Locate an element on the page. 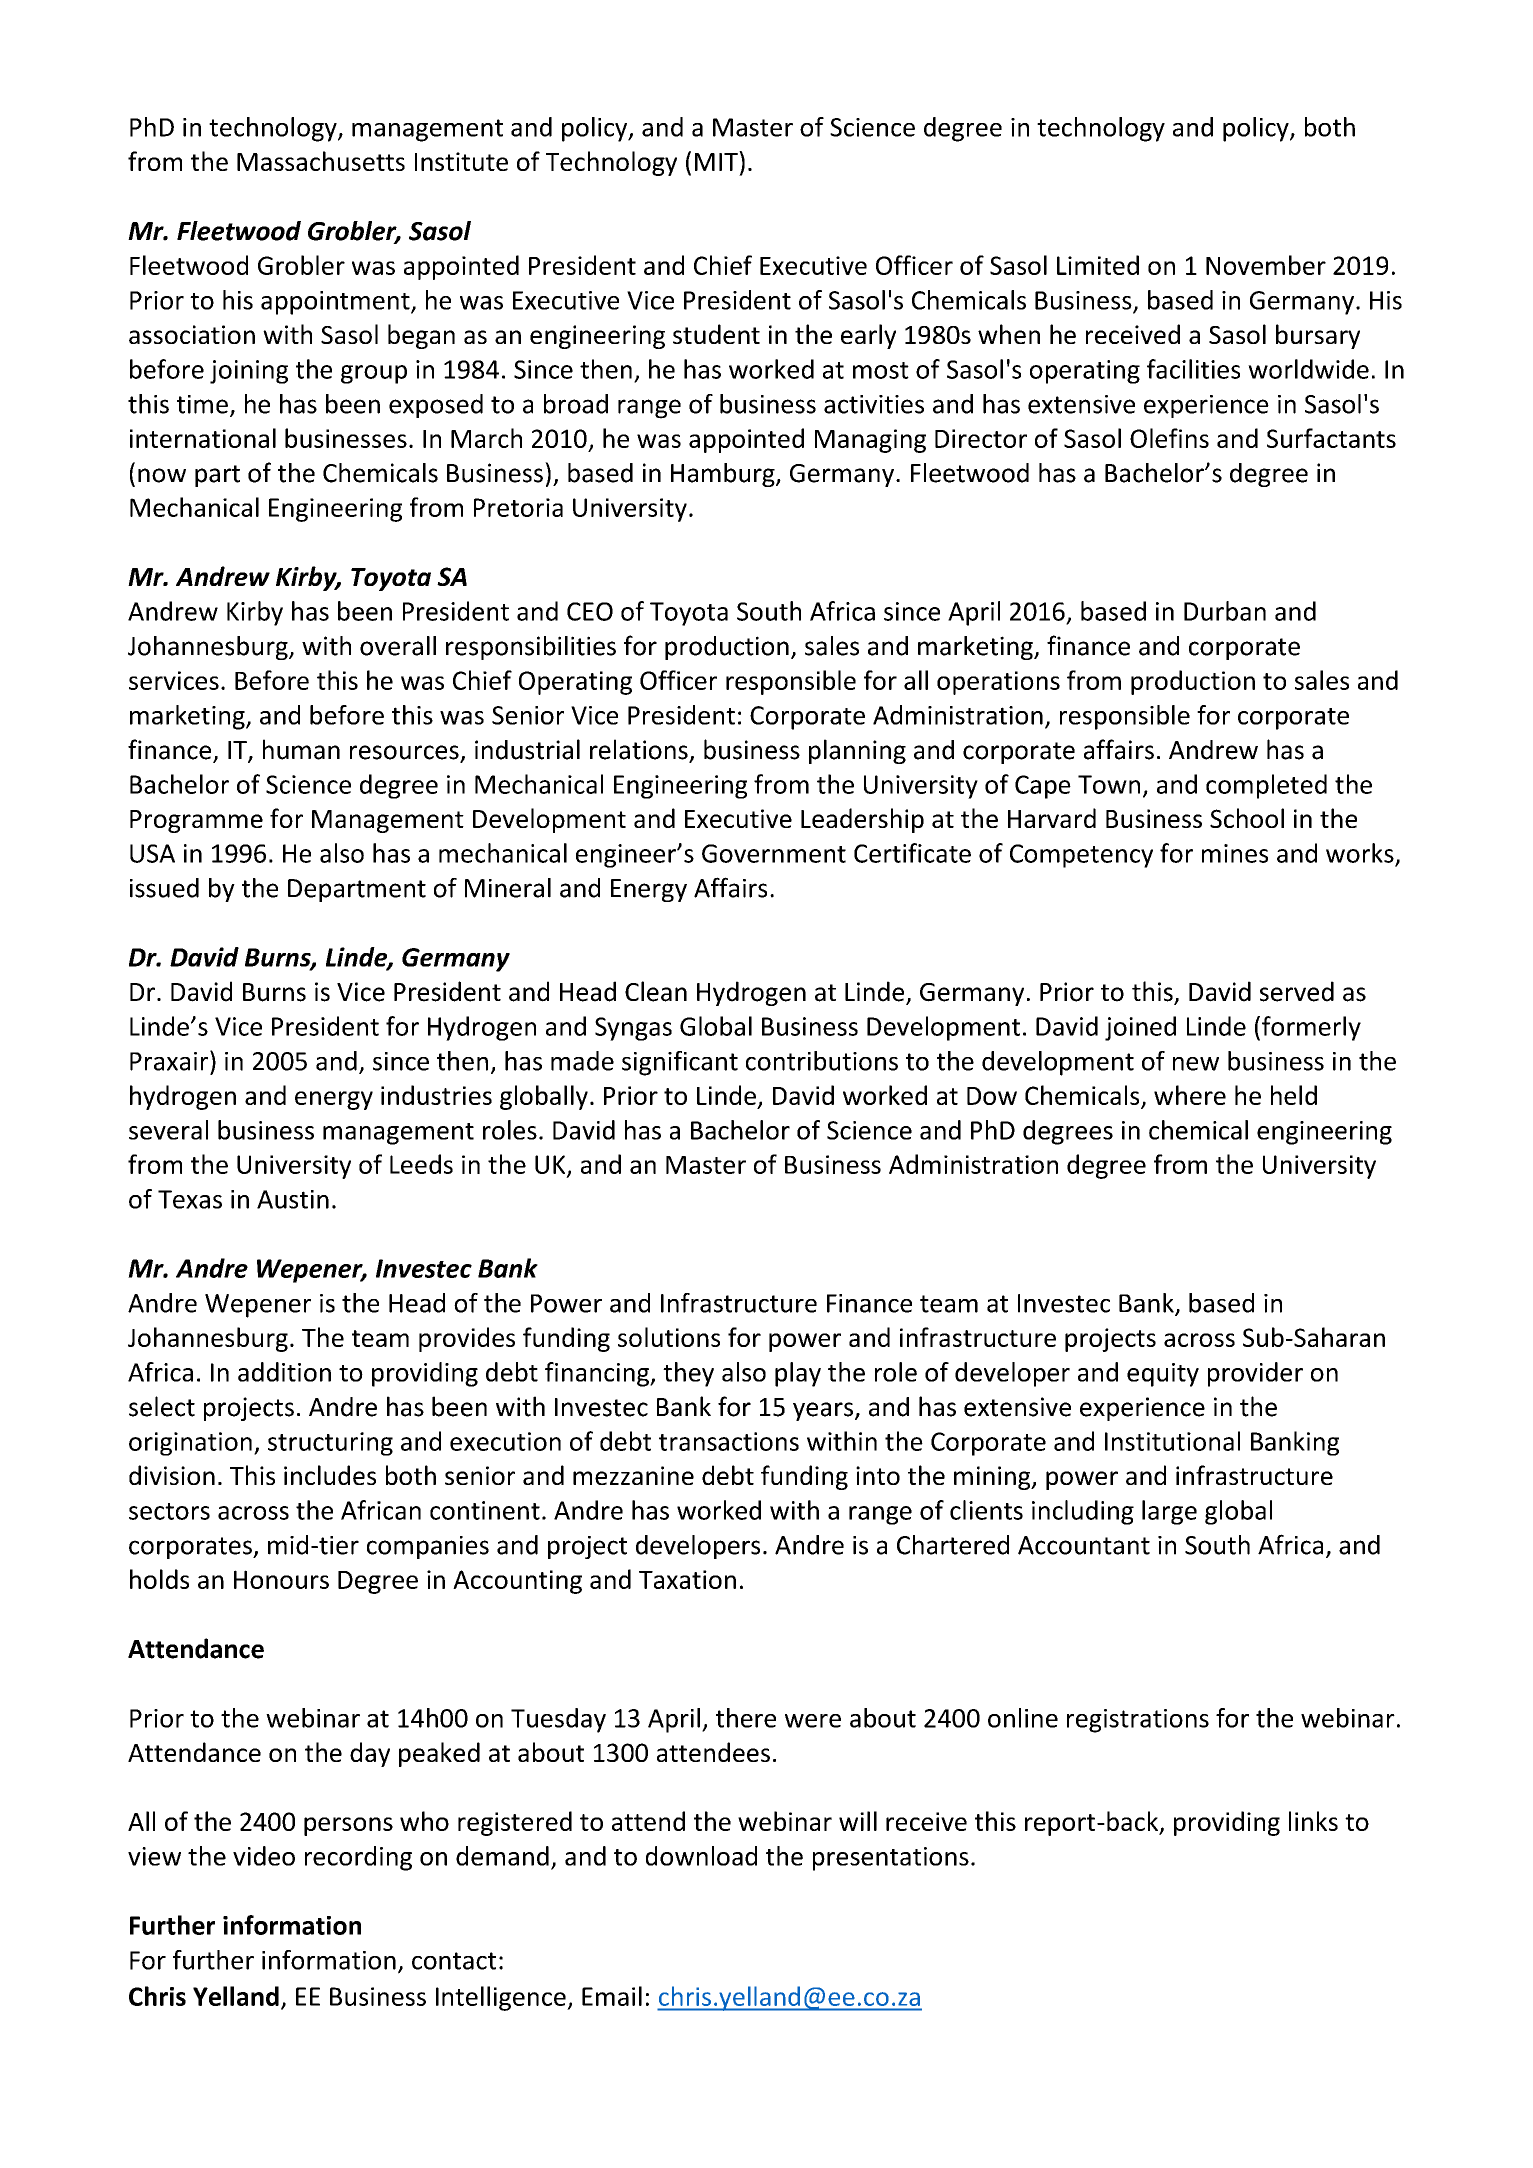 This image has width=1533, height=2168. Massachusetts is located at coordinates (321, 161).
